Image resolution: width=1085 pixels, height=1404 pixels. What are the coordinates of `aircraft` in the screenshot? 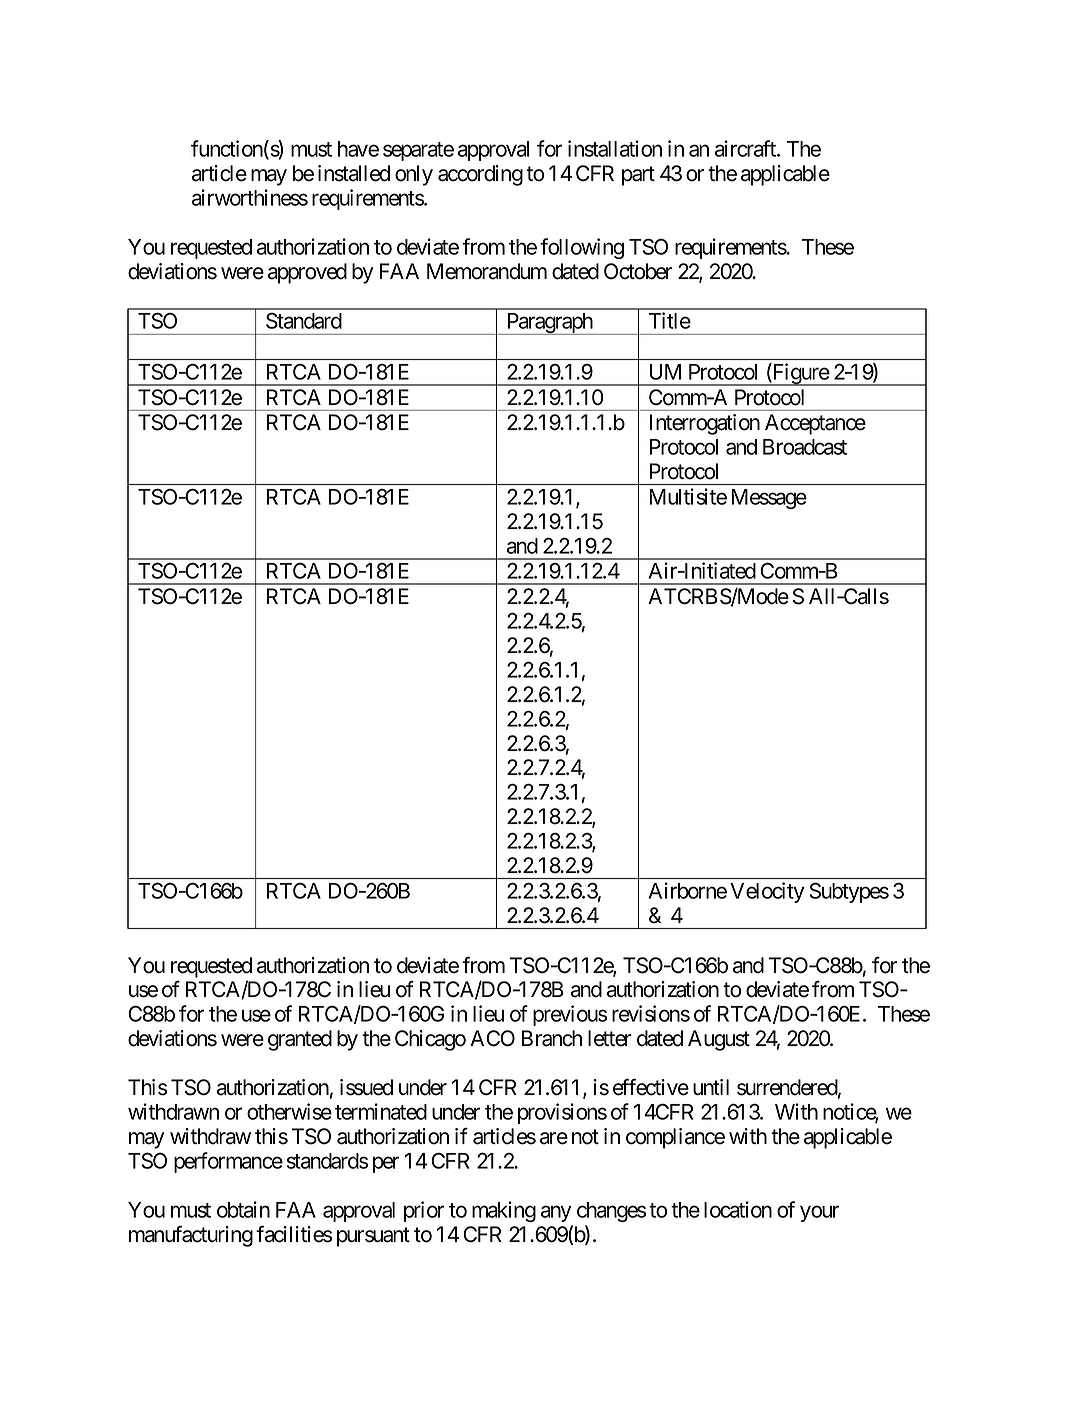 It's located at (746, 148).
